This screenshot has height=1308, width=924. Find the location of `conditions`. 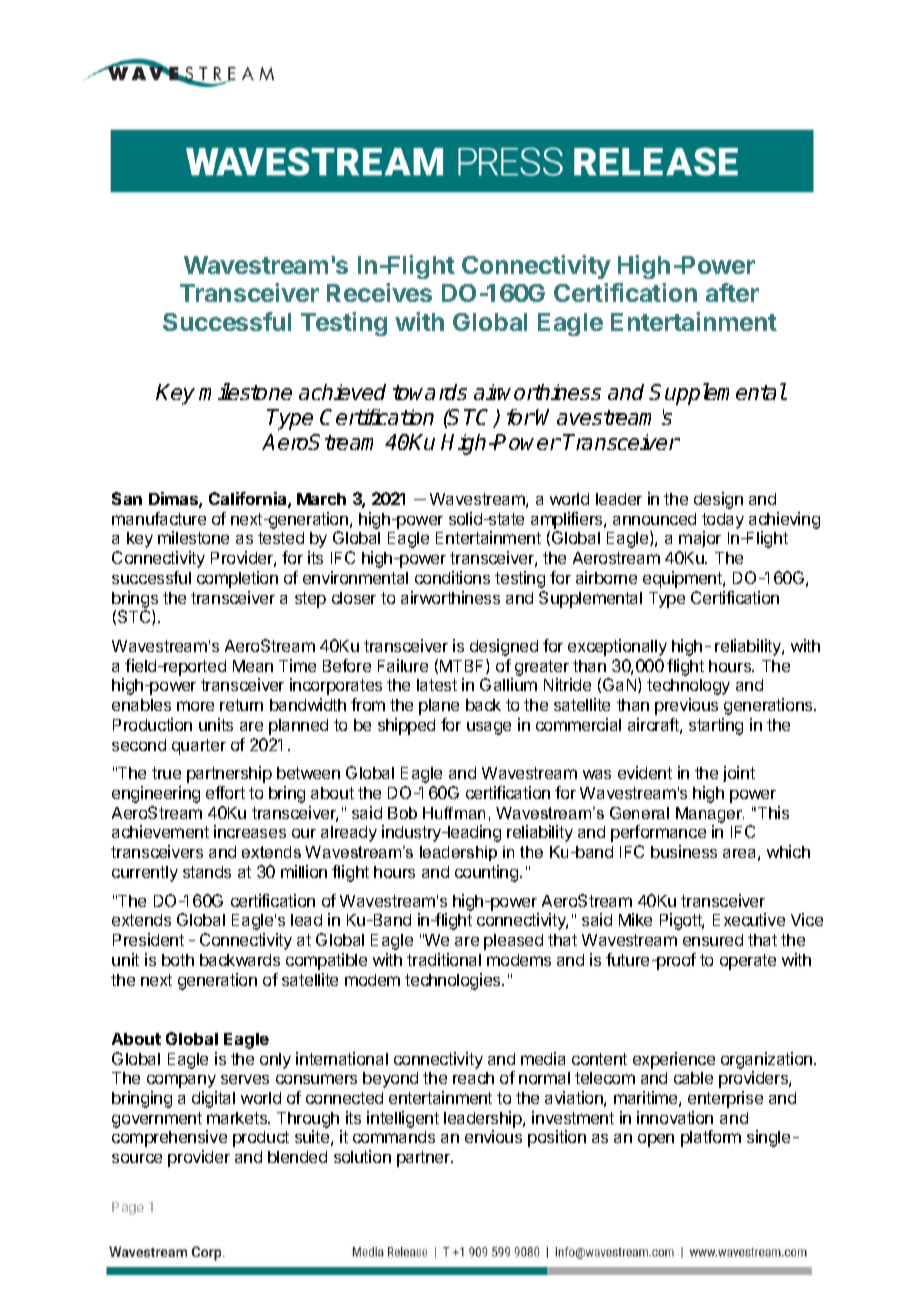

conditions is located at coordinates (452, 577).
